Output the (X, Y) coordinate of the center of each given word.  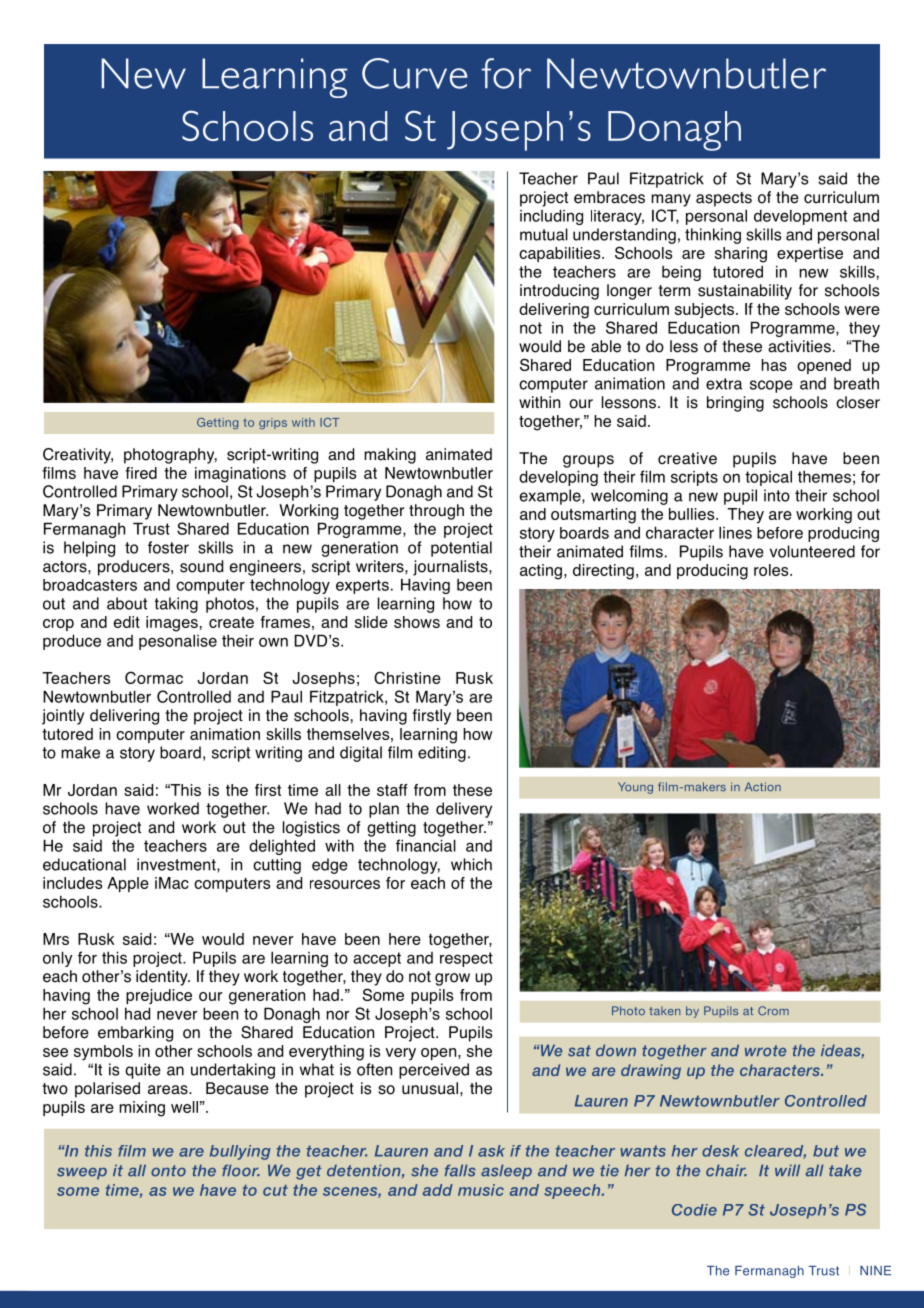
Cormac (154, 677)
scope (771, 386)
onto (168, 1171)
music (481, 1190)
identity (163, 978)
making (390, 456)
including (551, 217)
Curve (415, 73)
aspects (724, 199)
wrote (765, 1051)
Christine (407, 677)
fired (141, 473)
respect (466, 959)
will (787, 1170)
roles (772, 570)
